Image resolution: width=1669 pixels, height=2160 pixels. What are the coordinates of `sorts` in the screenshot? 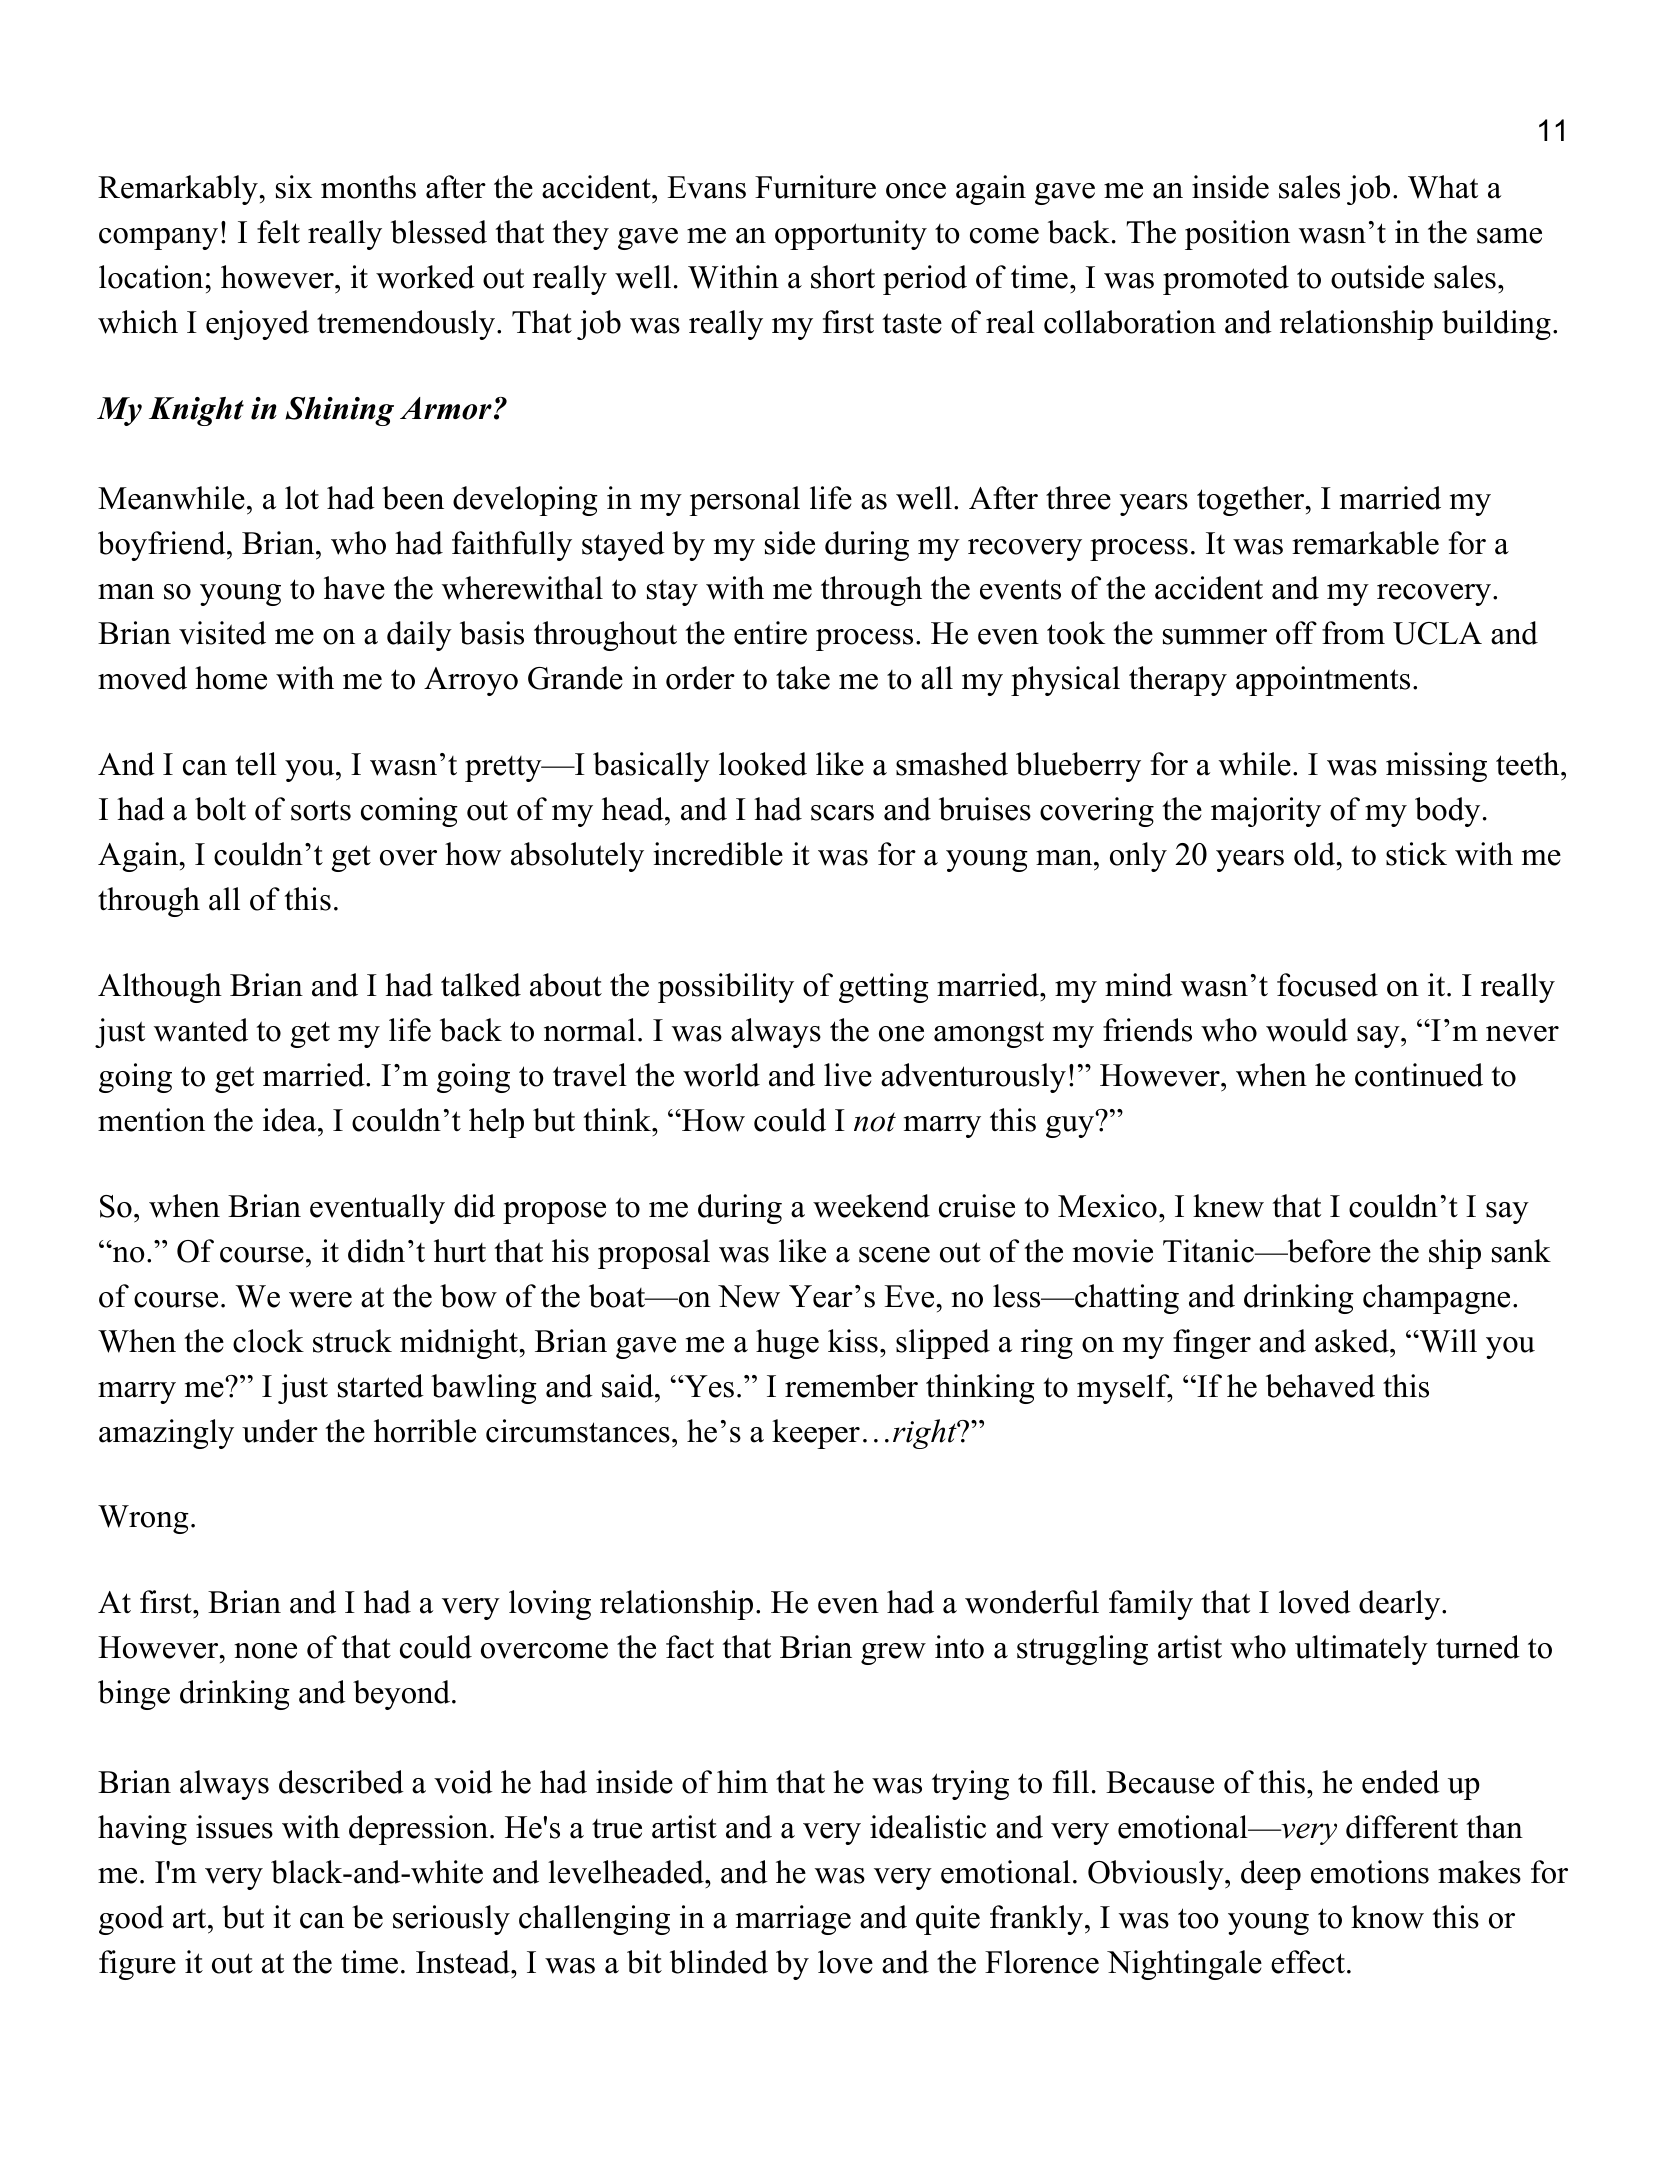 It's located at (321, 810).
